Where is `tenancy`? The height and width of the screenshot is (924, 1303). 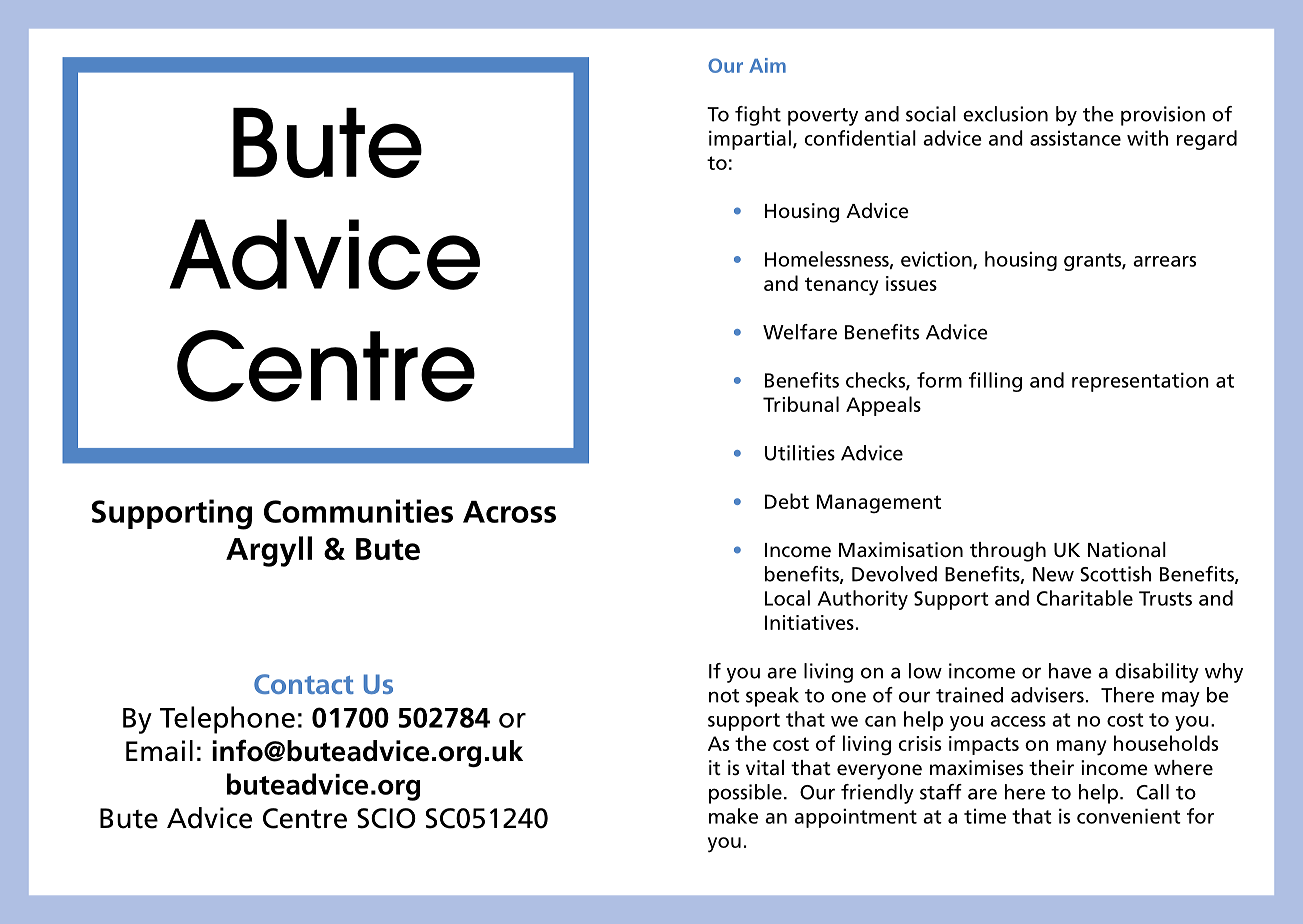
tenancy is located at coordinates (842, 286).
